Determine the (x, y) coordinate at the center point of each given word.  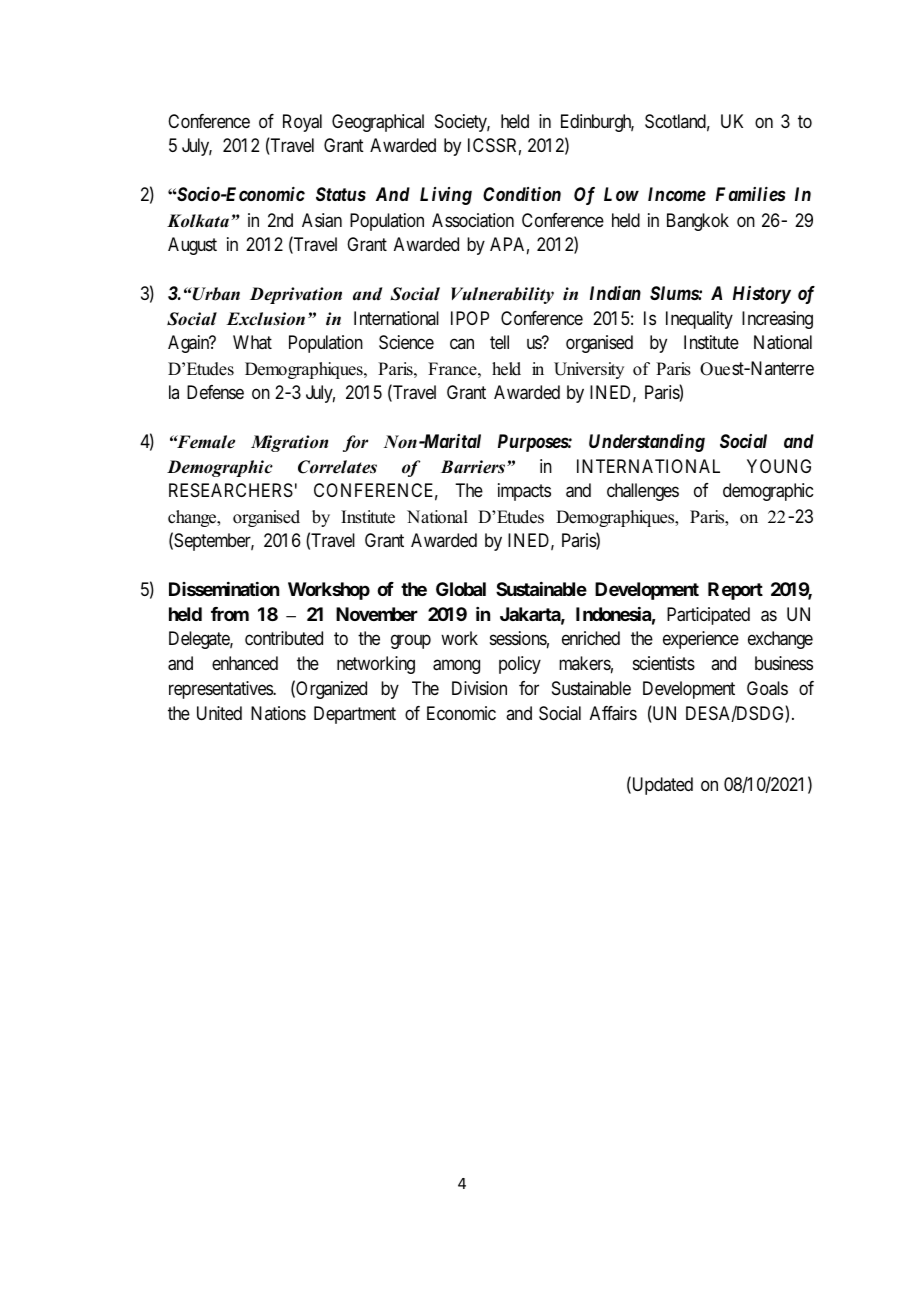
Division (479, 688)
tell (499, 342)
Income (677, 194)
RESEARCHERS (231, 490)
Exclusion (265, 319)
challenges (643, 492)
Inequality (699, 320)
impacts (524, 492)
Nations (278, 713)
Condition (522, 194)
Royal (302, 123)
